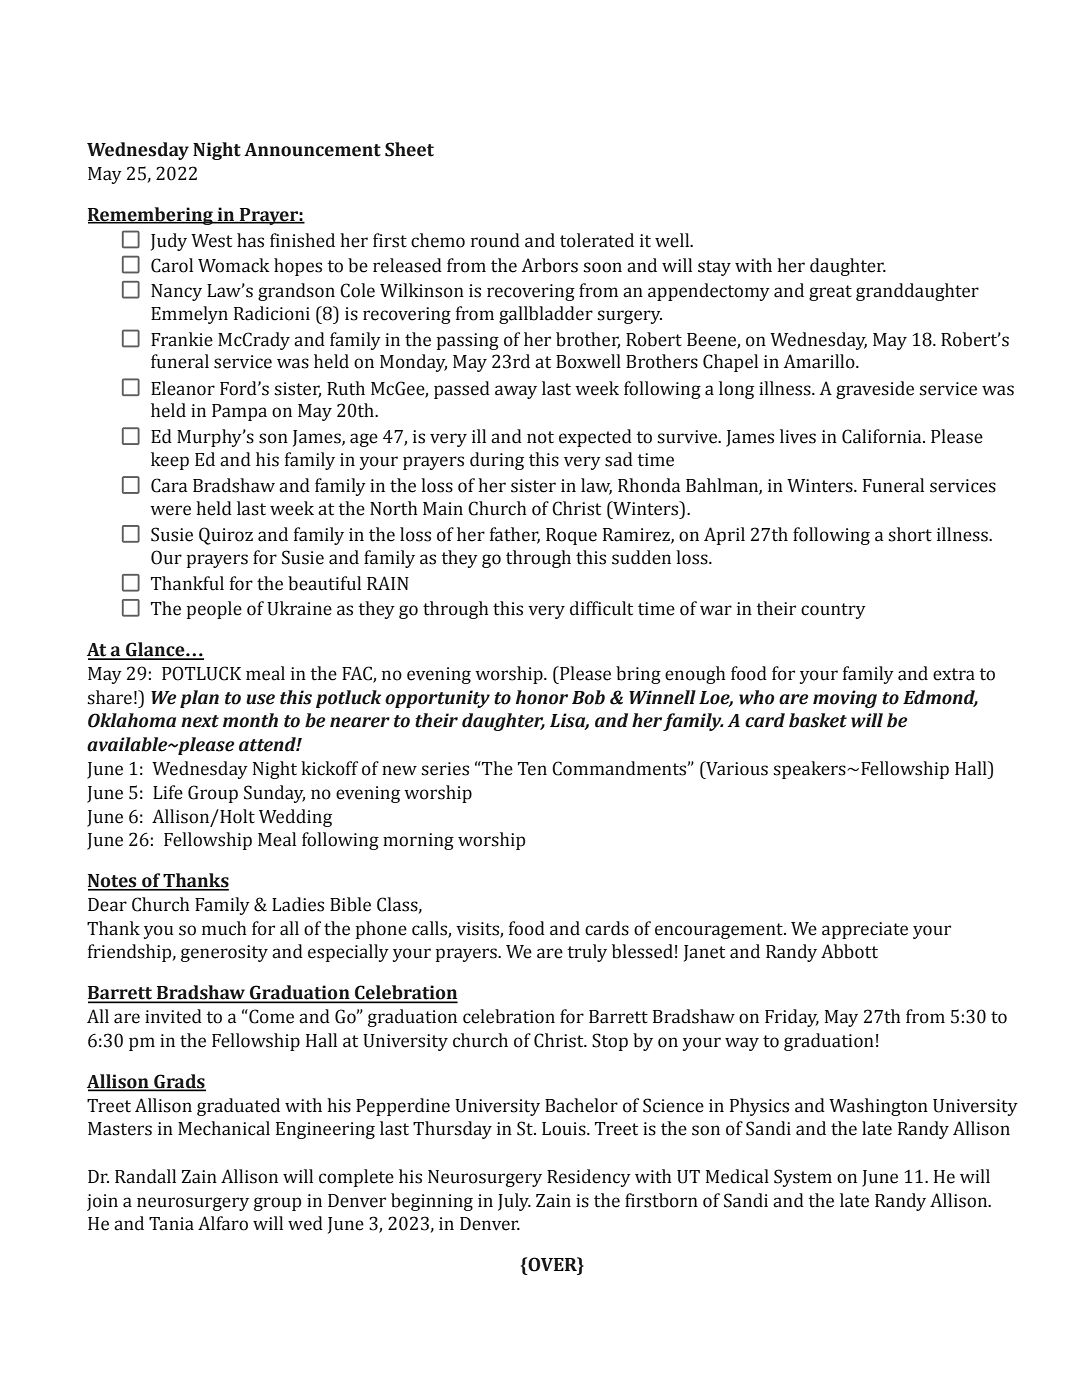  What do you see at coordinates (418, 841) in the document?
I see `morning` at bounding box center [418, 841].
